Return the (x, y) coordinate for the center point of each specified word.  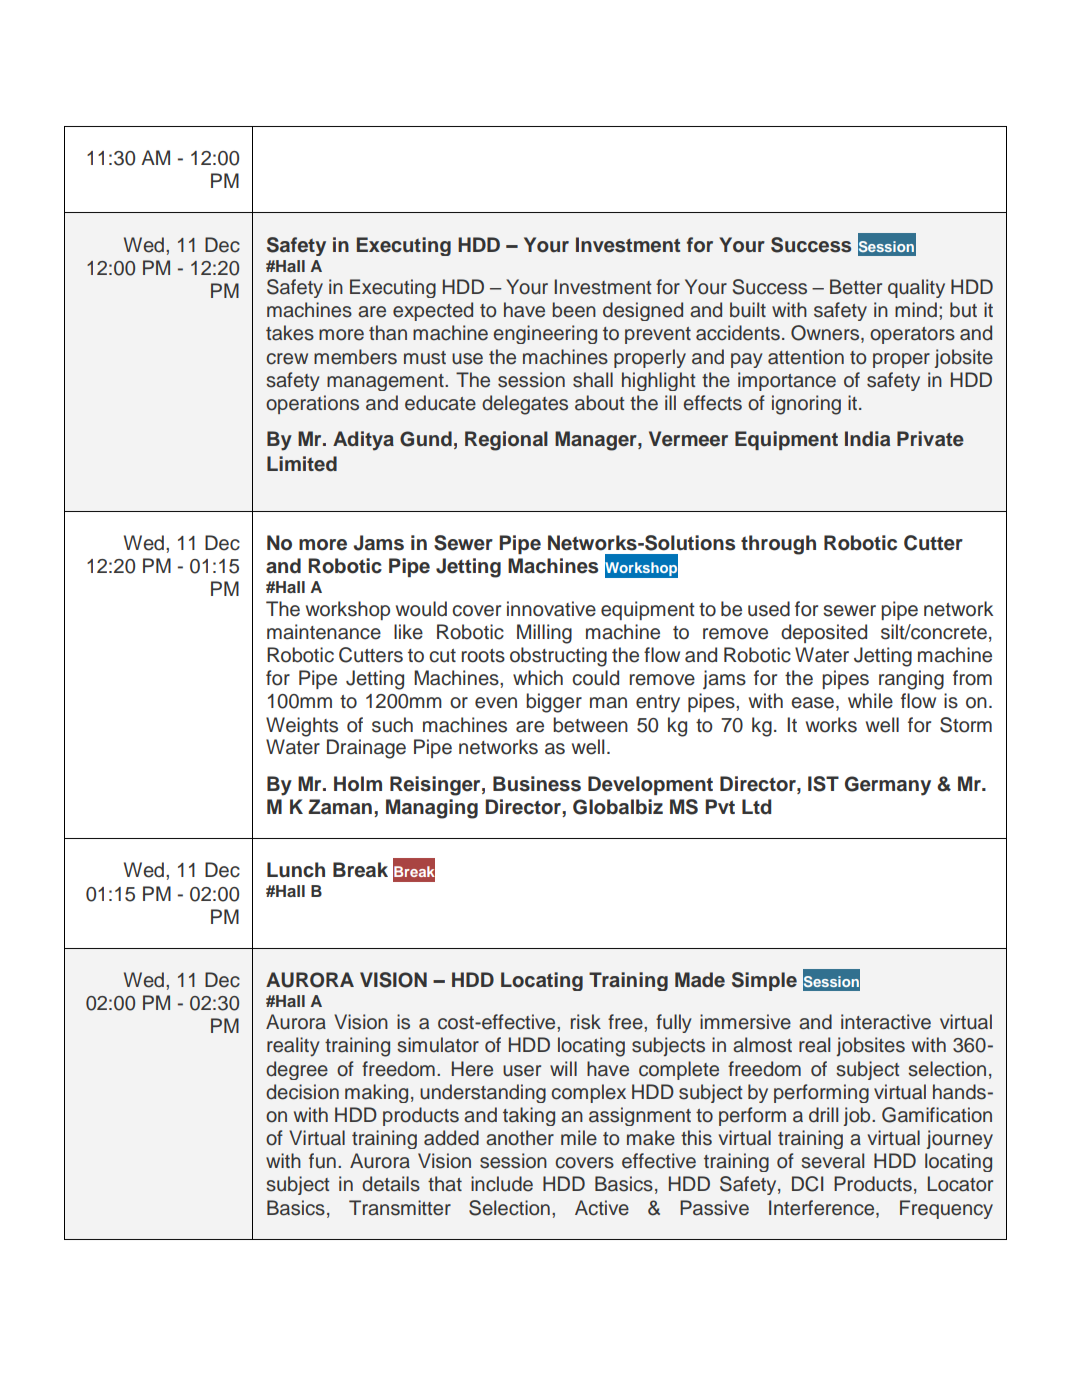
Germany (888, 786)
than (388, 333)
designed (643, 311)
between (590, 725)
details (391, 1184)
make (651, 1138)
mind (916, 309)
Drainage (366, 749)
